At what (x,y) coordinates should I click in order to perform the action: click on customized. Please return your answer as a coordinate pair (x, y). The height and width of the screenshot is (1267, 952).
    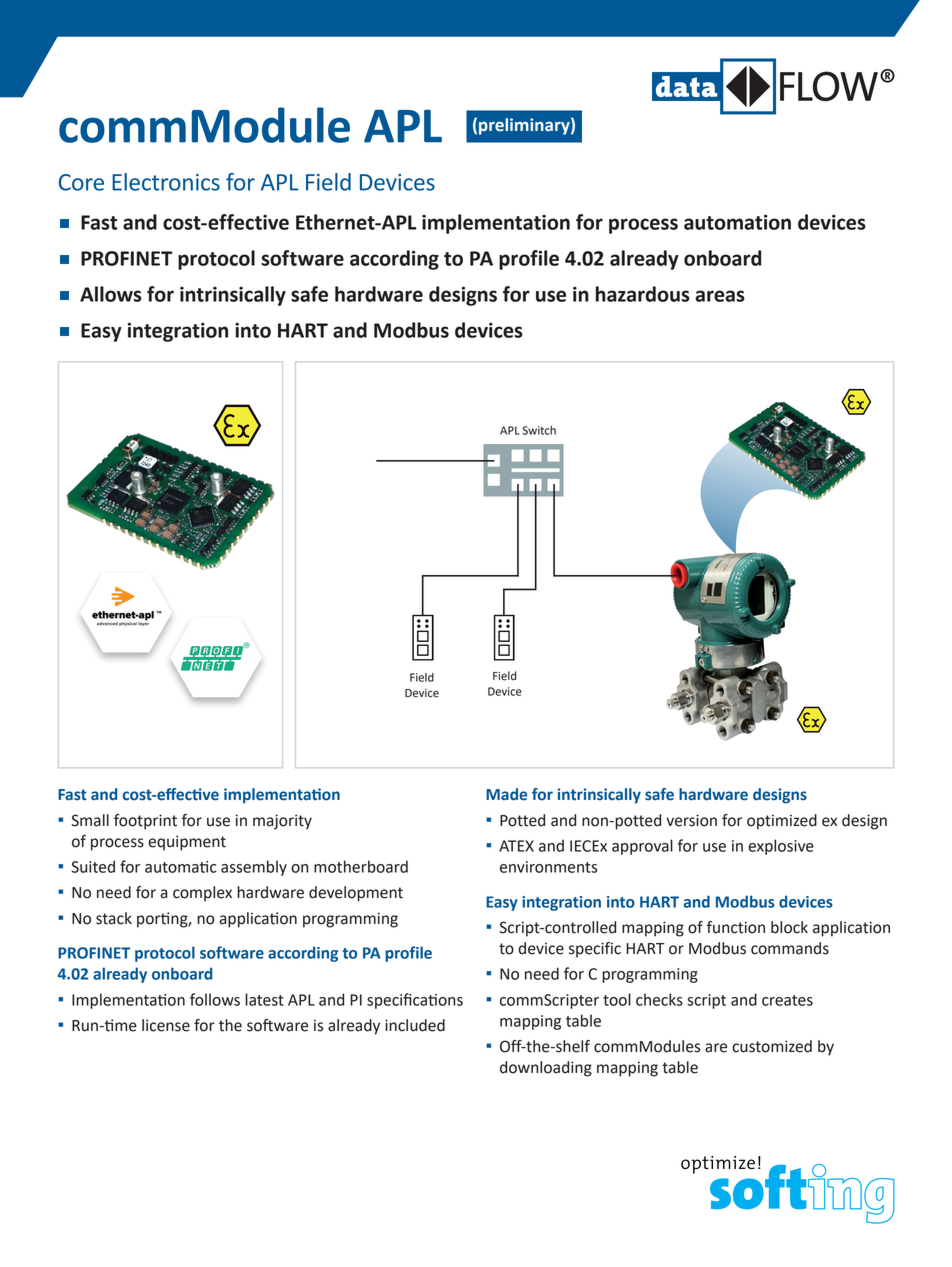
    Looking at the image, I should click on (772, 1046).
